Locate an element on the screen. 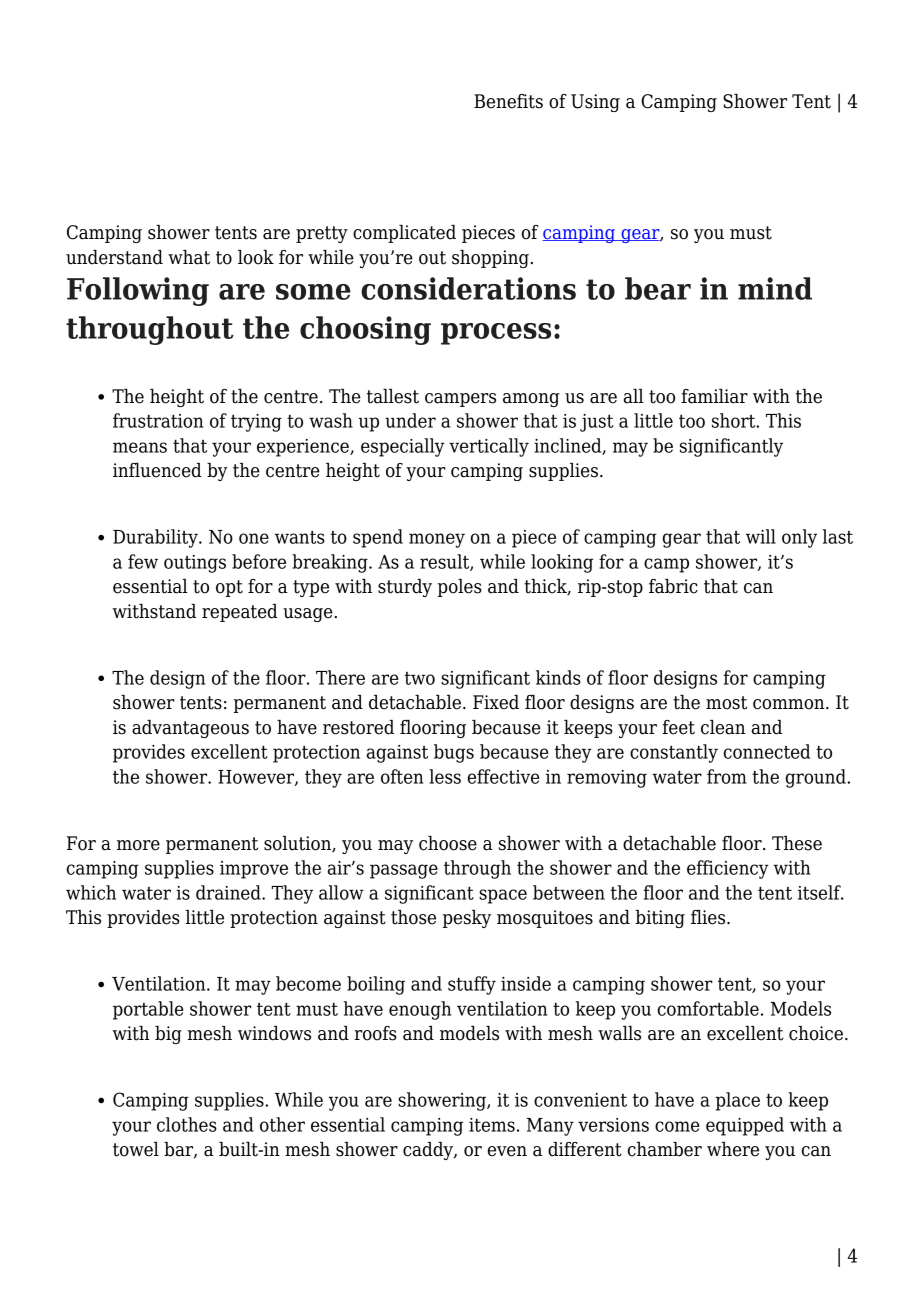  what is located at coordinates (189, 257).
